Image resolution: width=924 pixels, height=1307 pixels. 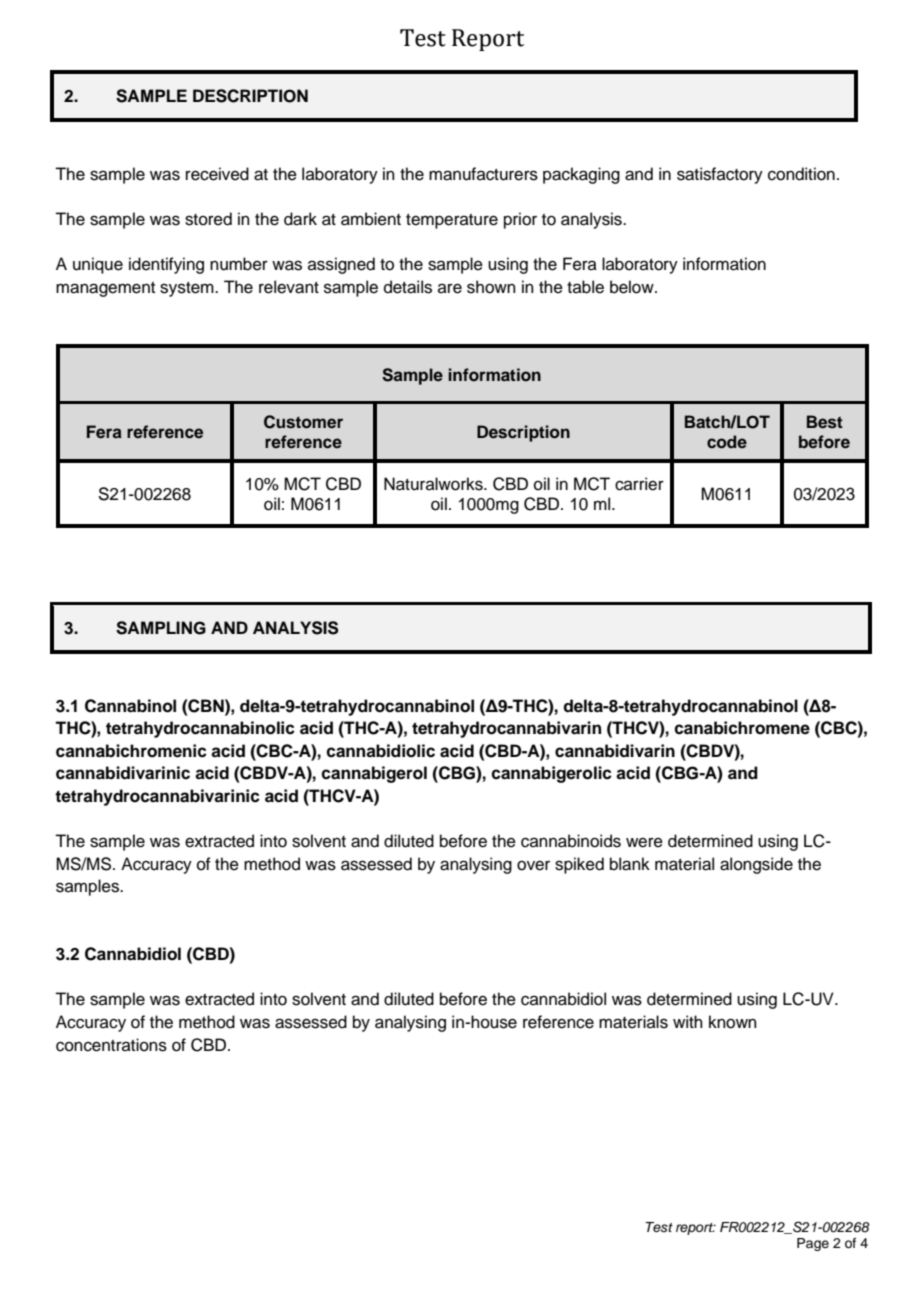 I want to click on cannabinoids, so click(x=571, y=841).
